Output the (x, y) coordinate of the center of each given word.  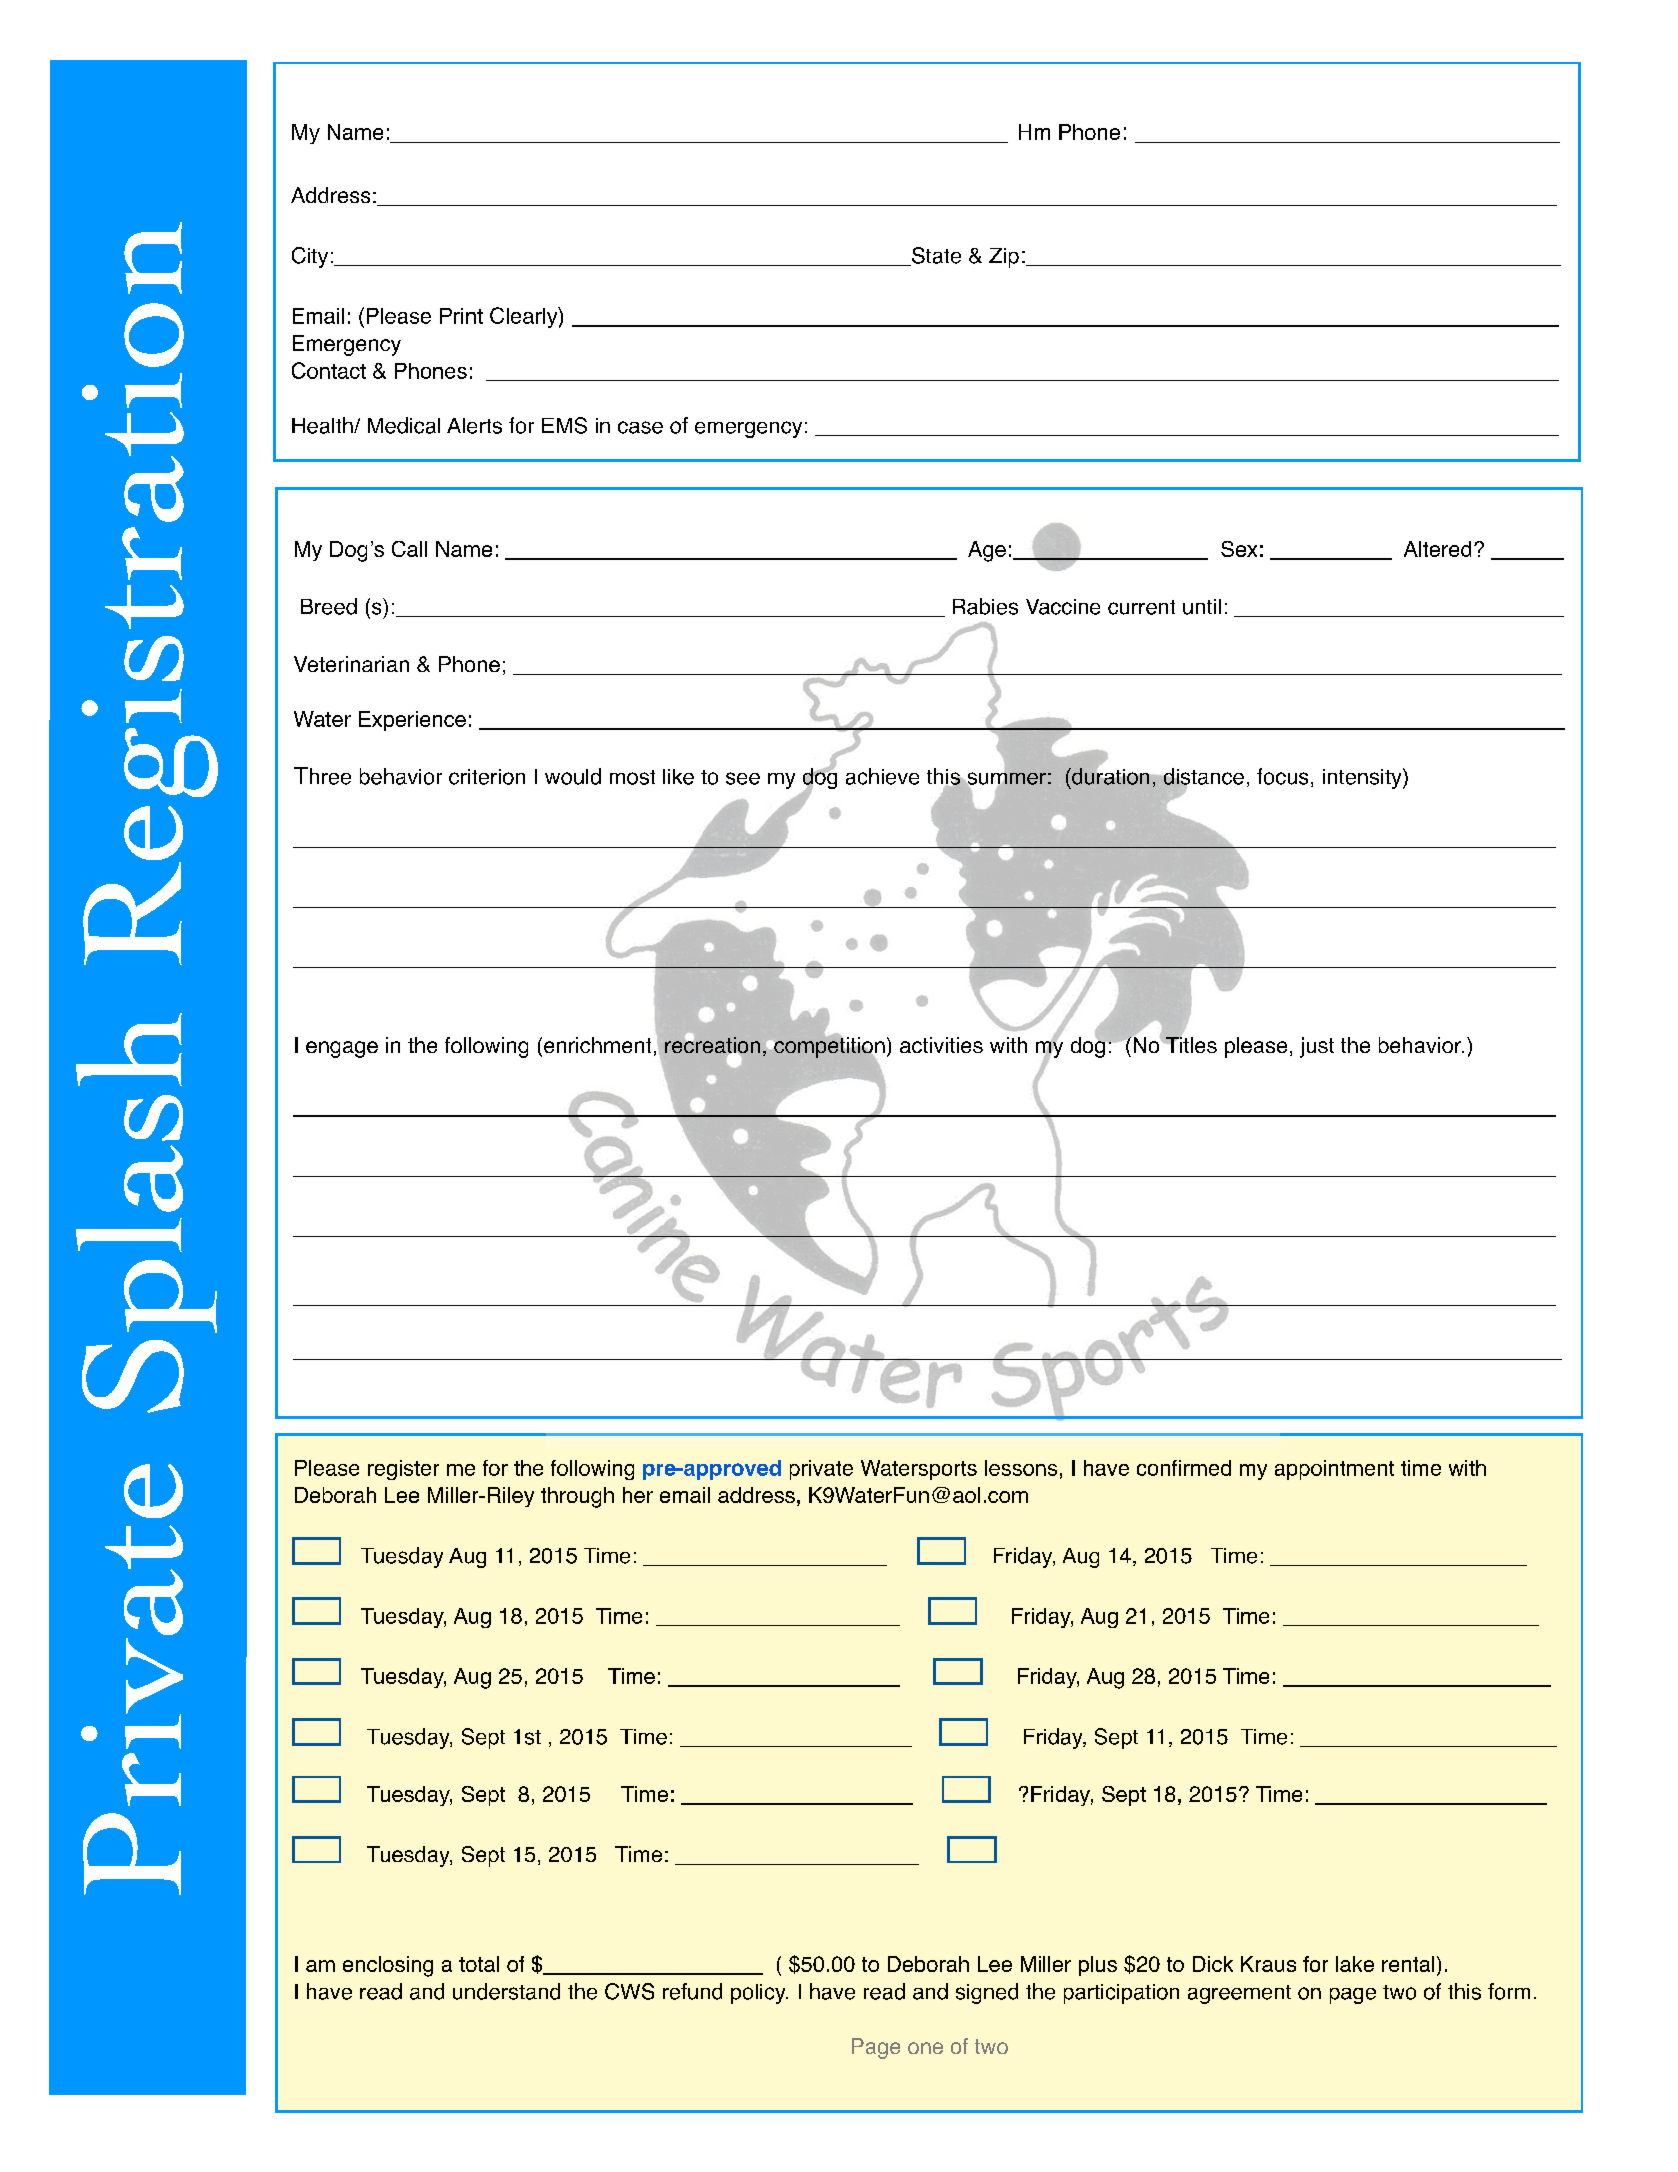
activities (941, 1045)
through (577, 1497)
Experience (412, 721)
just (1317, 1047)
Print (461, 316)
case (640, 427)
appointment (1334, 1470)
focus (1282, 776)
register (403, 1470)
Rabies (985, 606)
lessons (1021, 1468)
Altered (1437, 549)
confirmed (1184, 1468)
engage (342, 1049)
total (479, 1964)
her (638, 1495)
